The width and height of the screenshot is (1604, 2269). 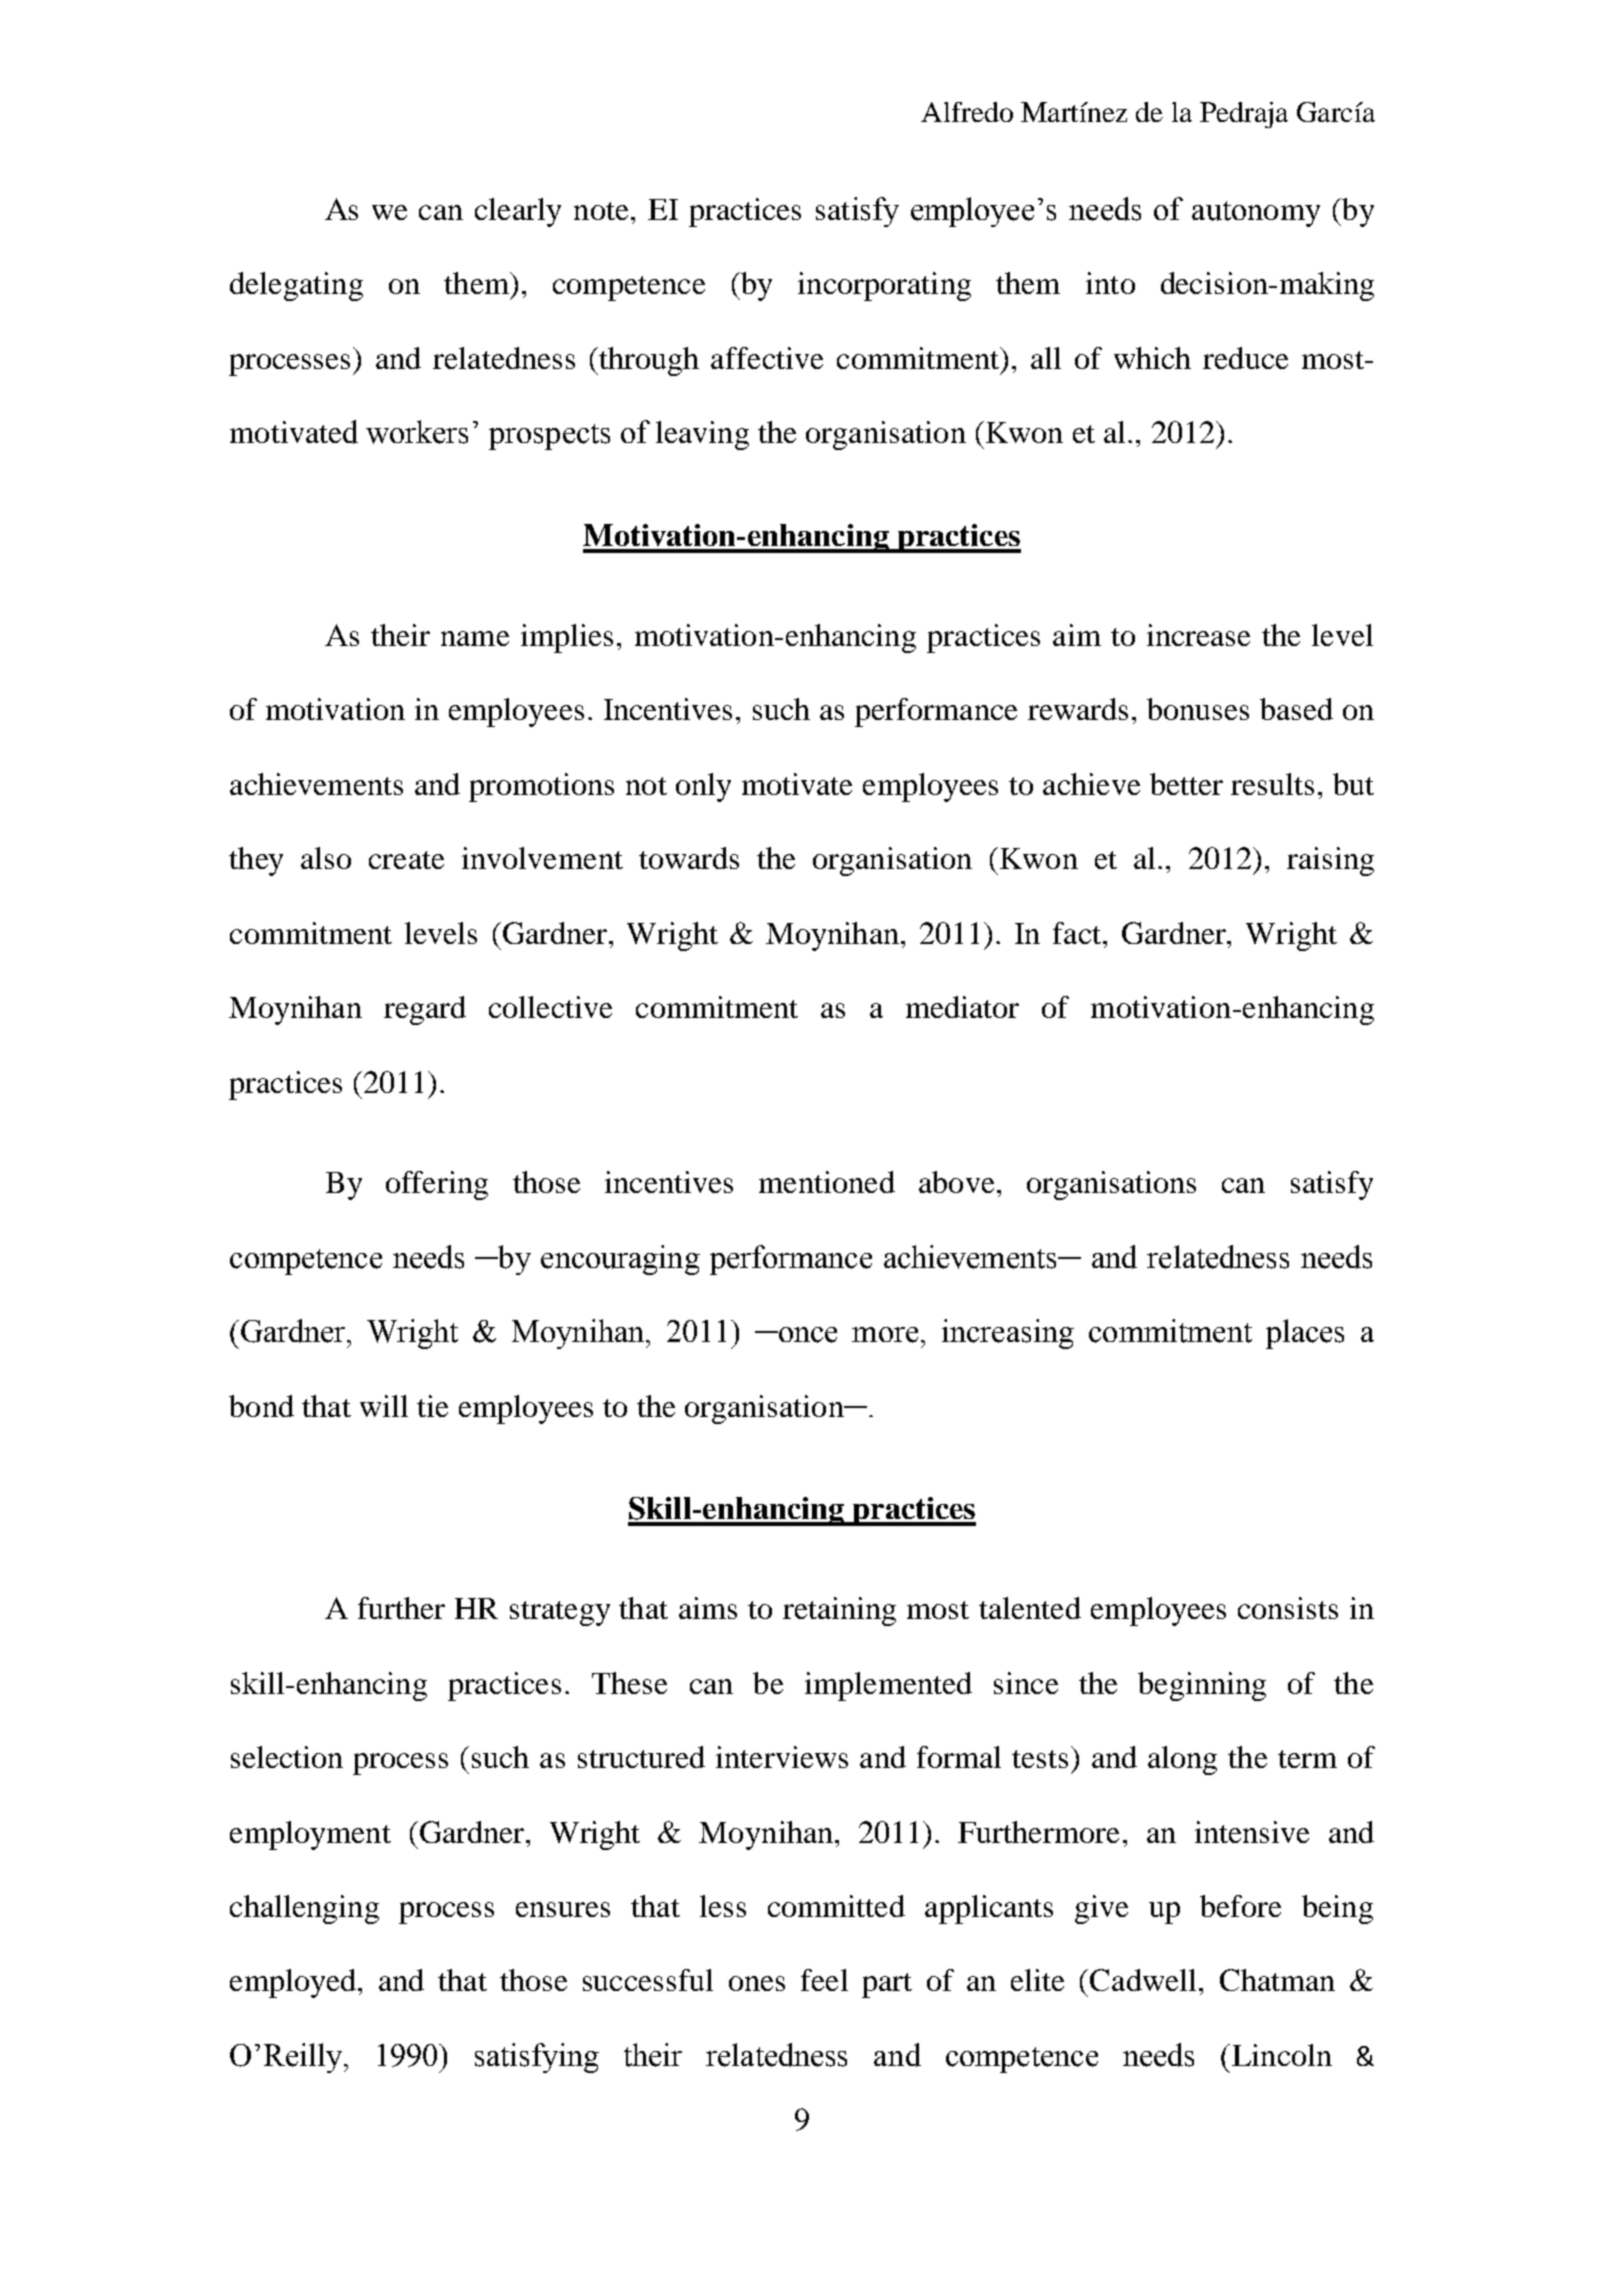 What do you see at coordinates (827, 1182) in the screenshot?
I see `mentioned` at bounding box center [827, 1182].
